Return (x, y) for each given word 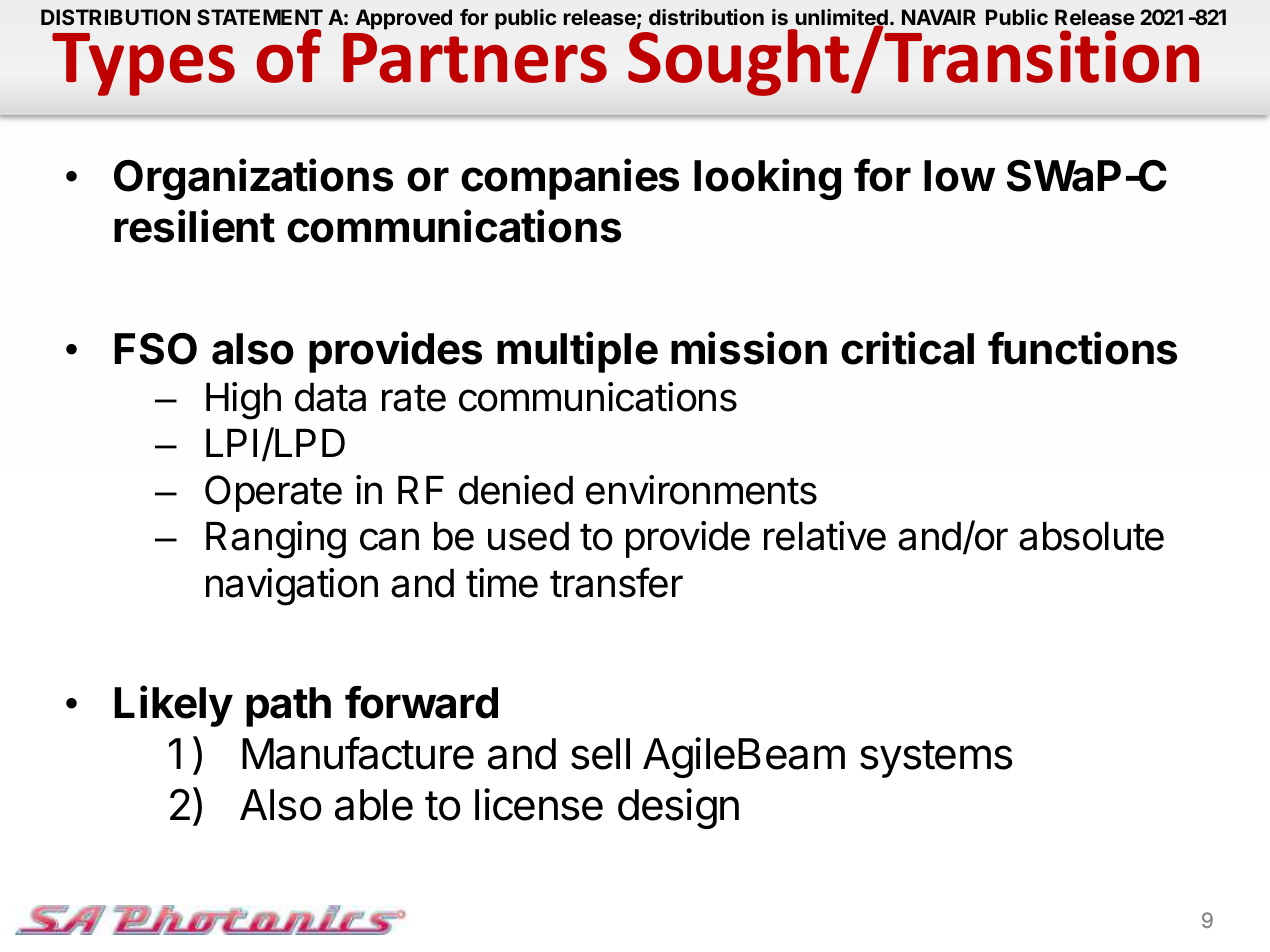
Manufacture (358, 753)
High (243, 401)
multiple (577, 352)
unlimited (842, 19)
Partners (475, 58)
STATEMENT (260, 17)
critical (907, 348)
